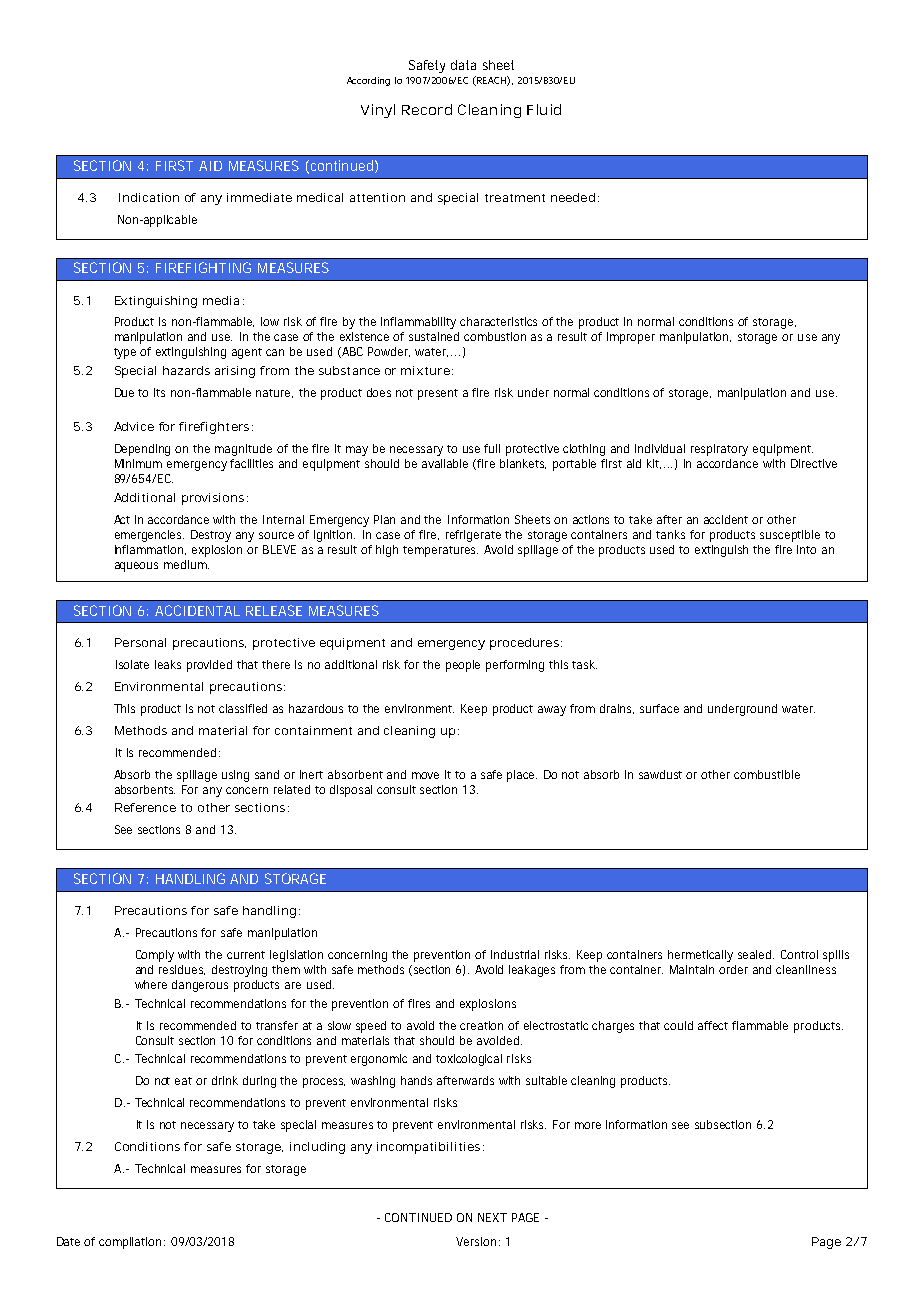 This document has height=1308, width=924. I want to click on NEXT, so click(492, 1217).
